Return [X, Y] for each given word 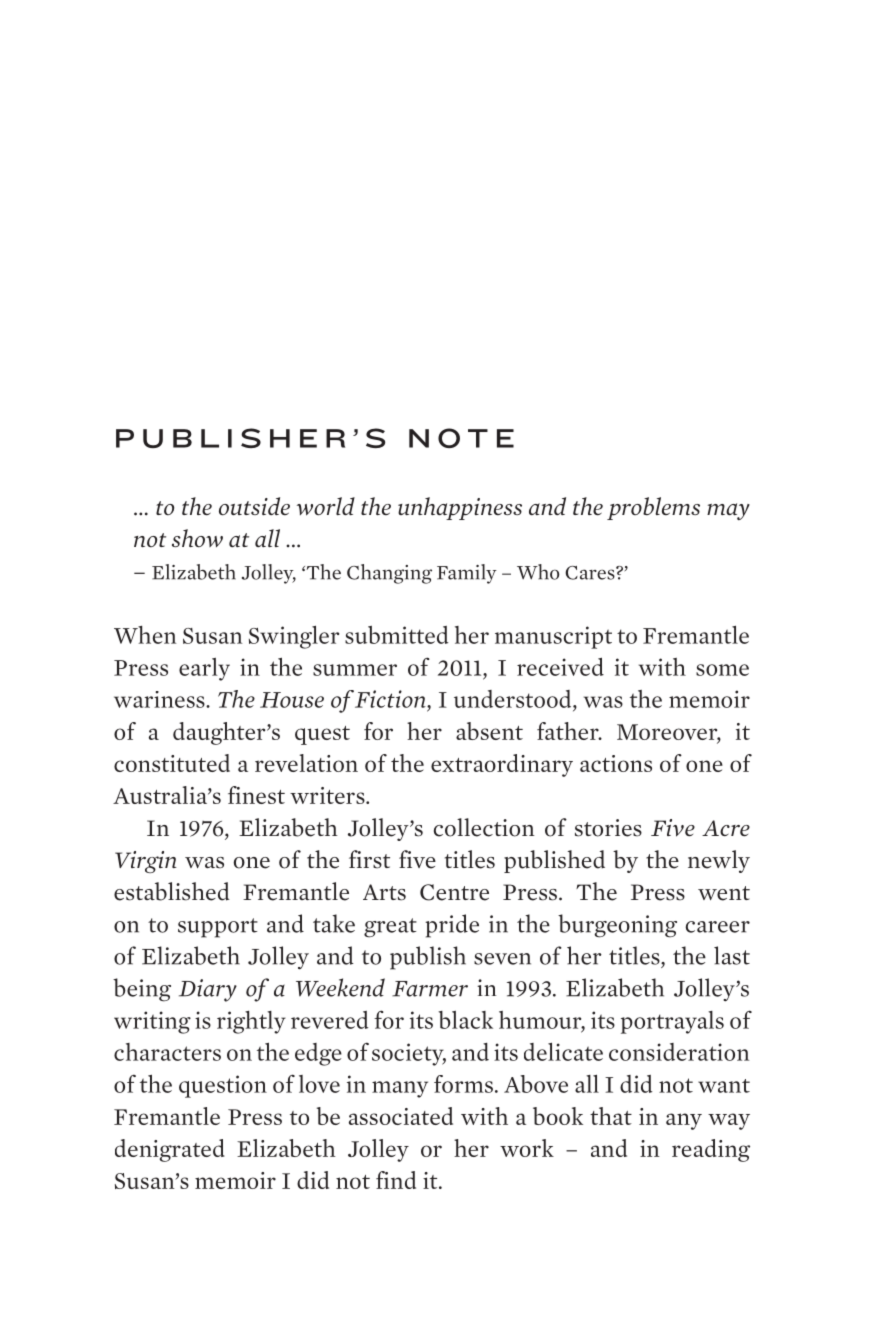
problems [653, 508]
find [396, 1180]
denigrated [170, 1150]
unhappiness [460, 508]
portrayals [672, 1022]
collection [484, 827]
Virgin [146, 862]
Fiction [391, 699]
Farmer [430, 989]
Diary [208, 990]
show [197, 538]
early [204, 669]
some [722, 670]
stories [608, 828]
